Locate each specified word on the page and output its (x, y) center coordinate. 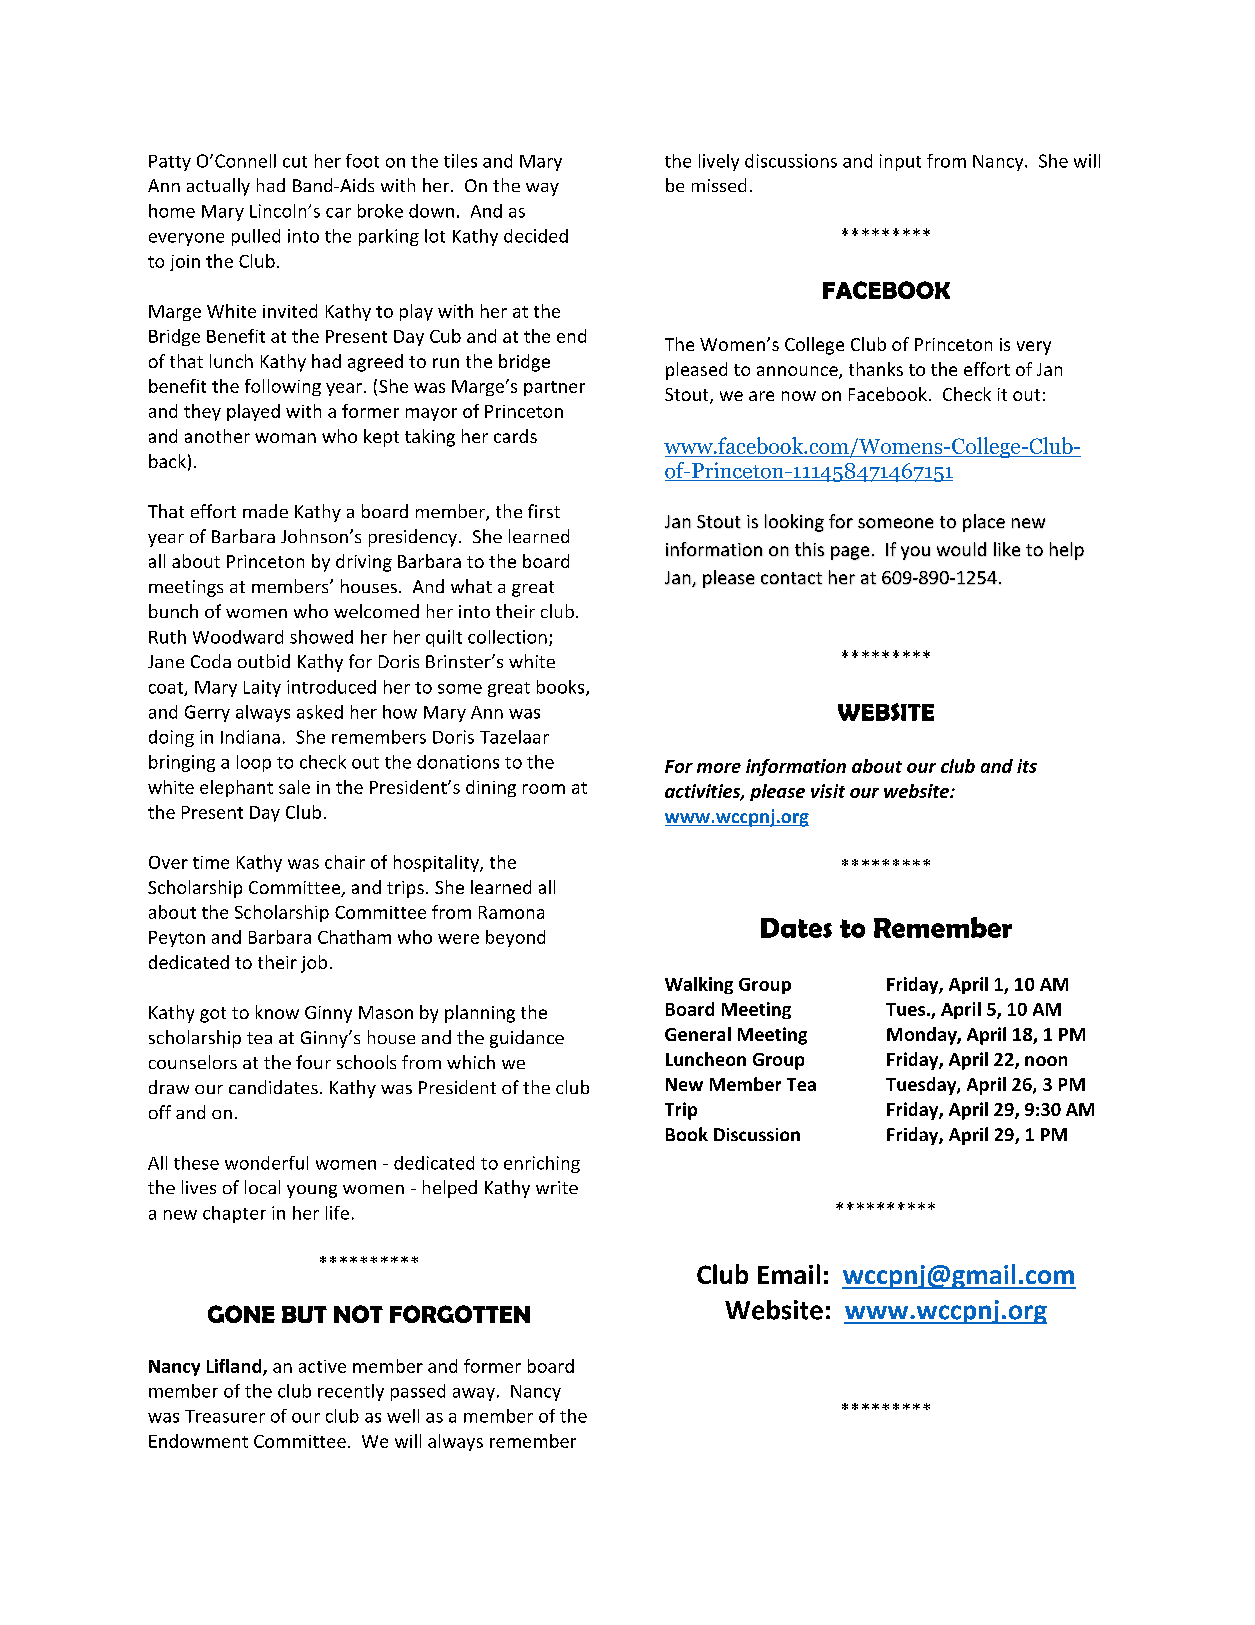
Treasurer (225, 1416)
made (265, 511)
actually (218, 187)
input (900, 162)
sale (294, 787)
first (544, 511)
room (544, 789)
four (313, 1062)
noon (1046, 1061)
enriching (542, 1164)
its (1027, 766)
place (984, 523)
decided (536, 236)
